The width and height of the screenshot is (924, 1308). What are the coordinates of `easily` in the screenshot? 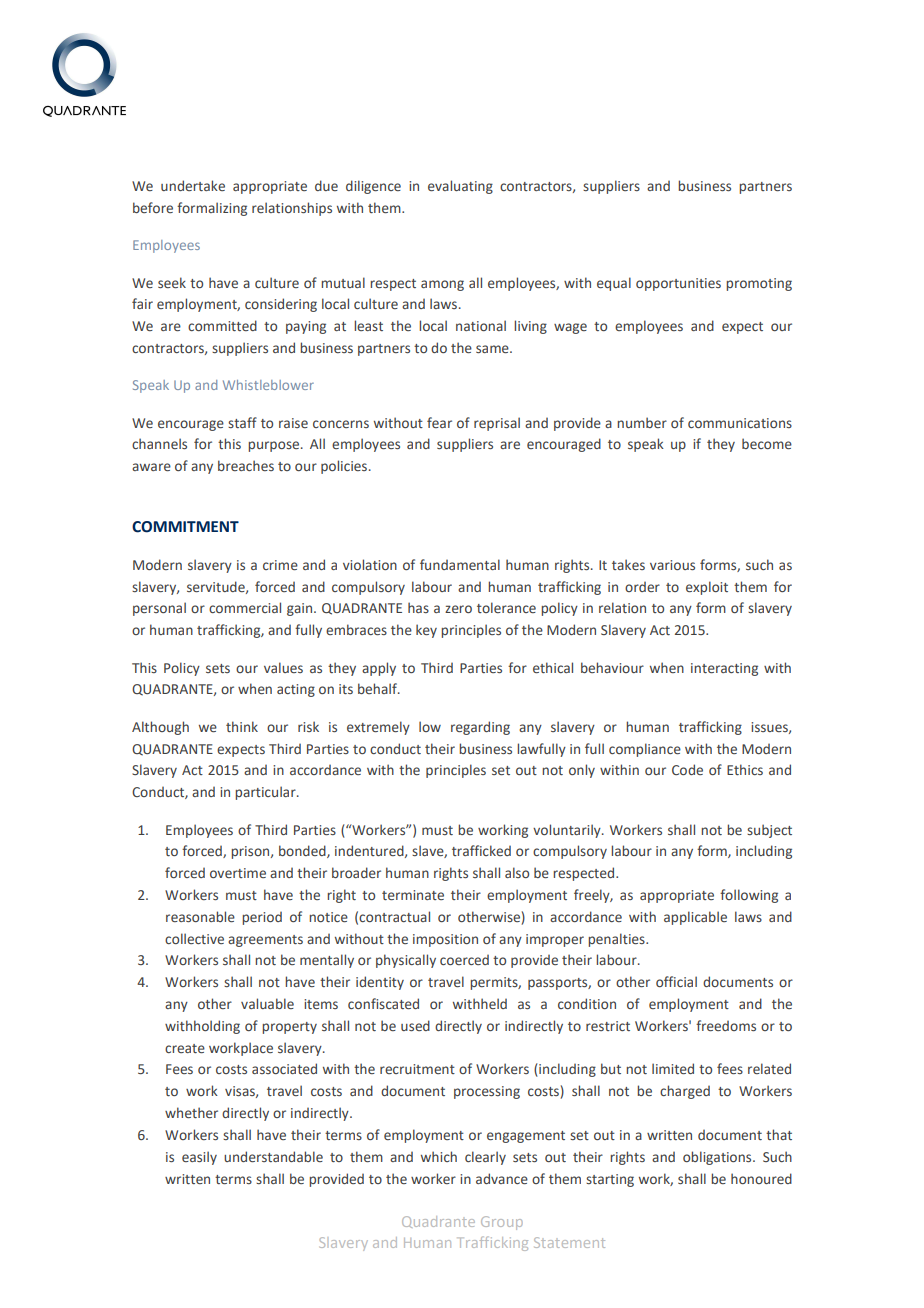 It's located at (199, 1158).
